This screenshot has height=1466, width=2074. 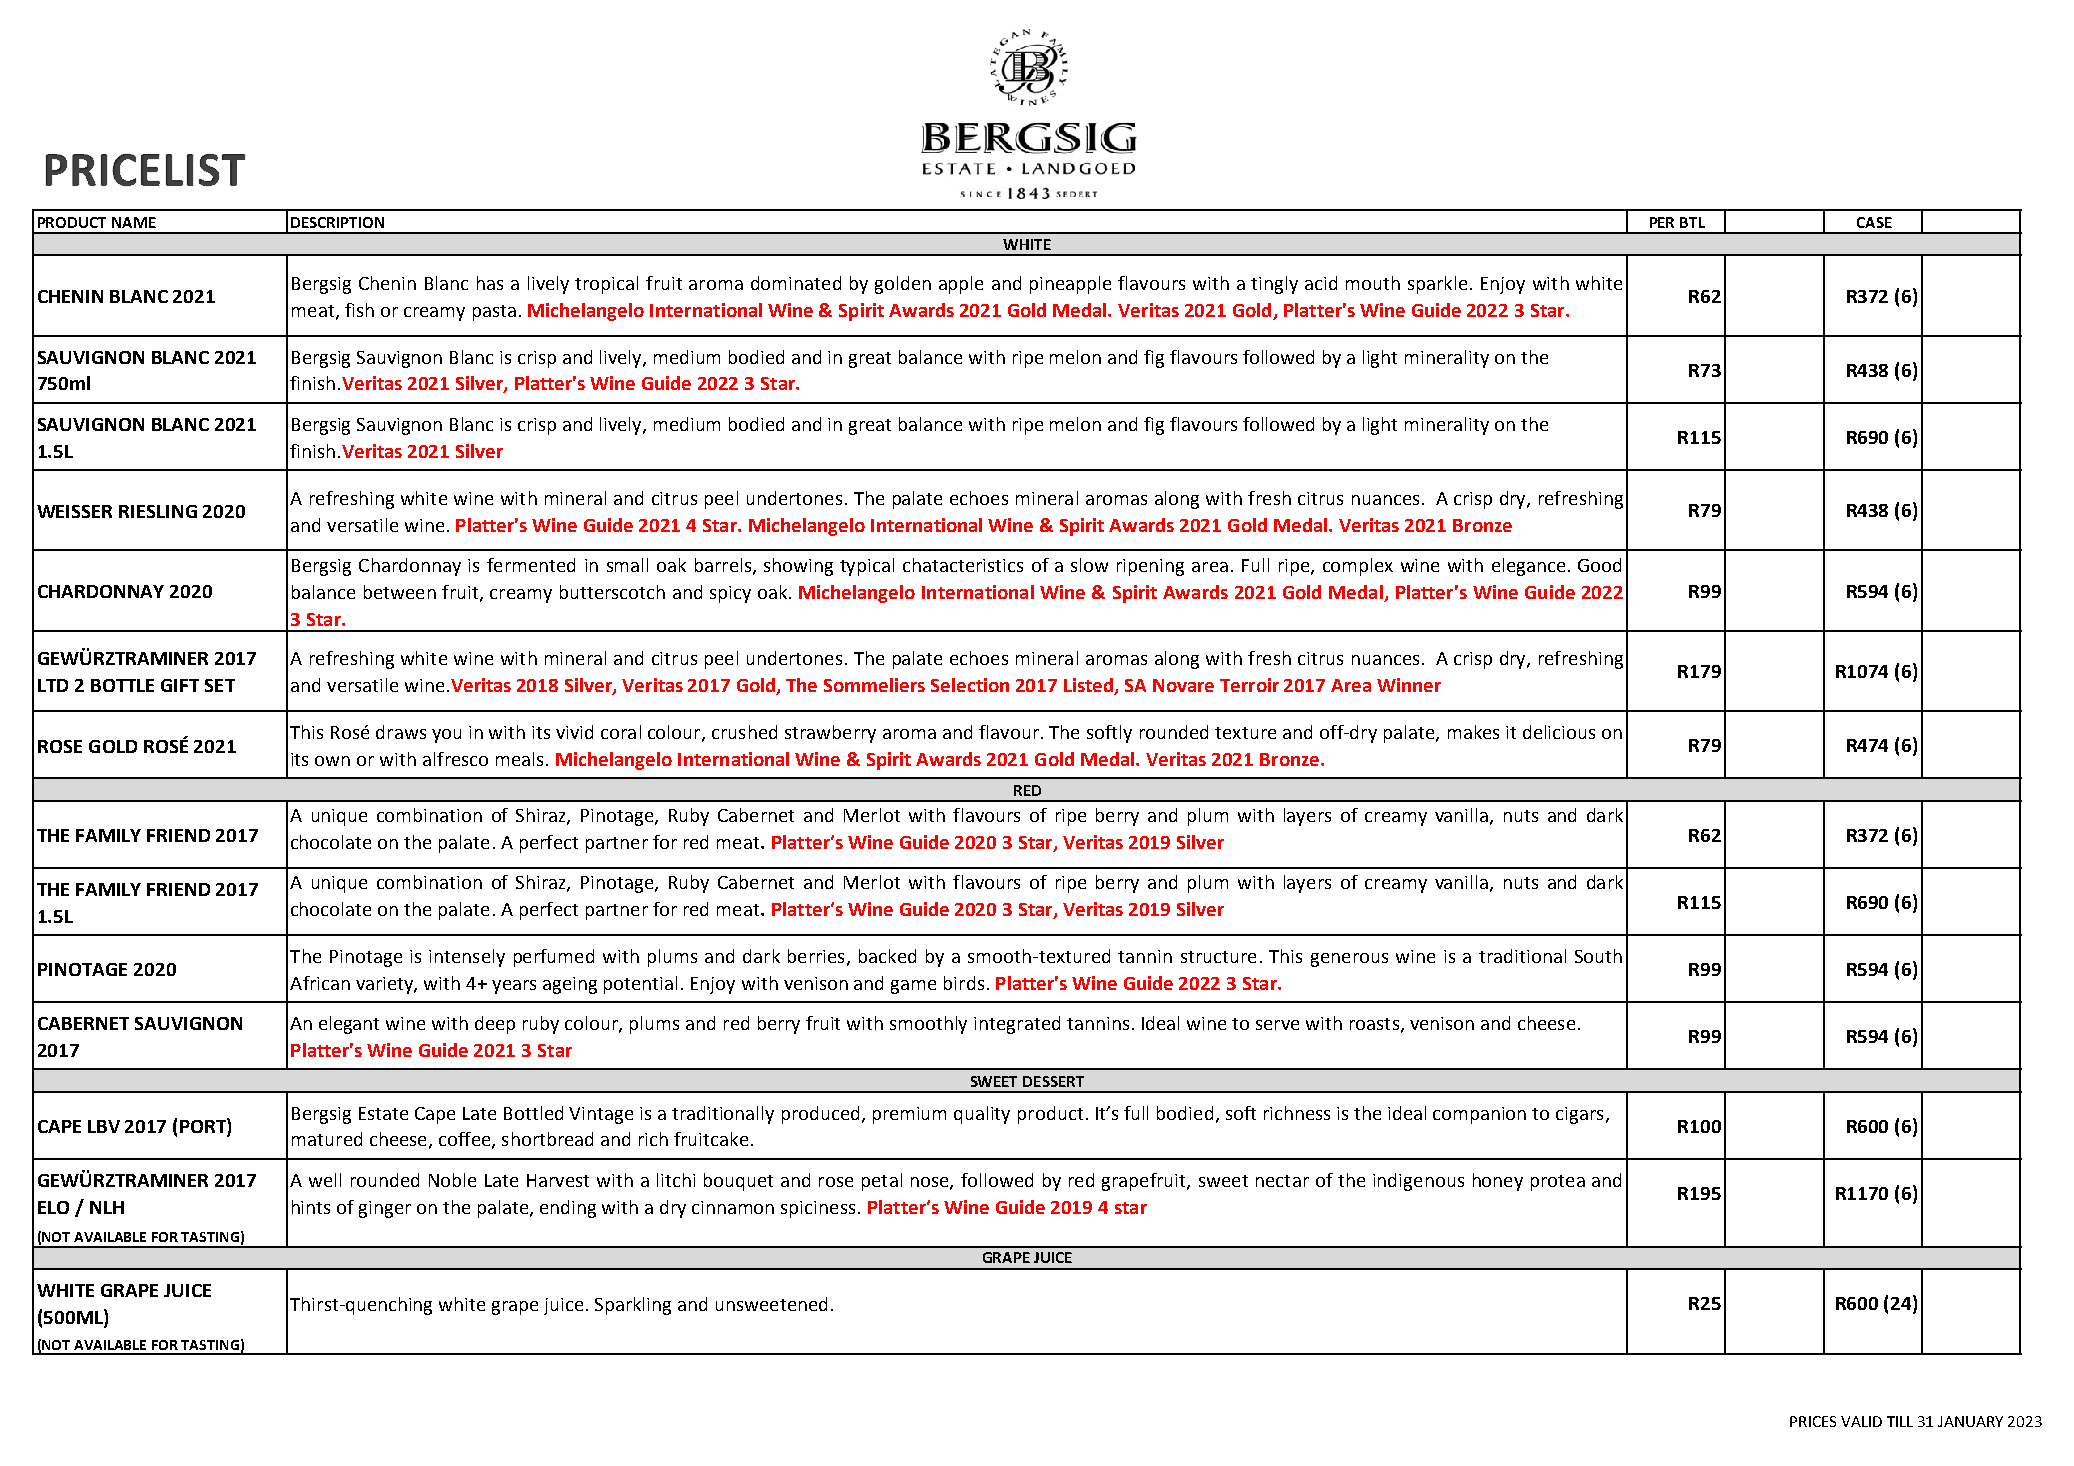 I want to click on BTL, so click(x=1692, y=222).
